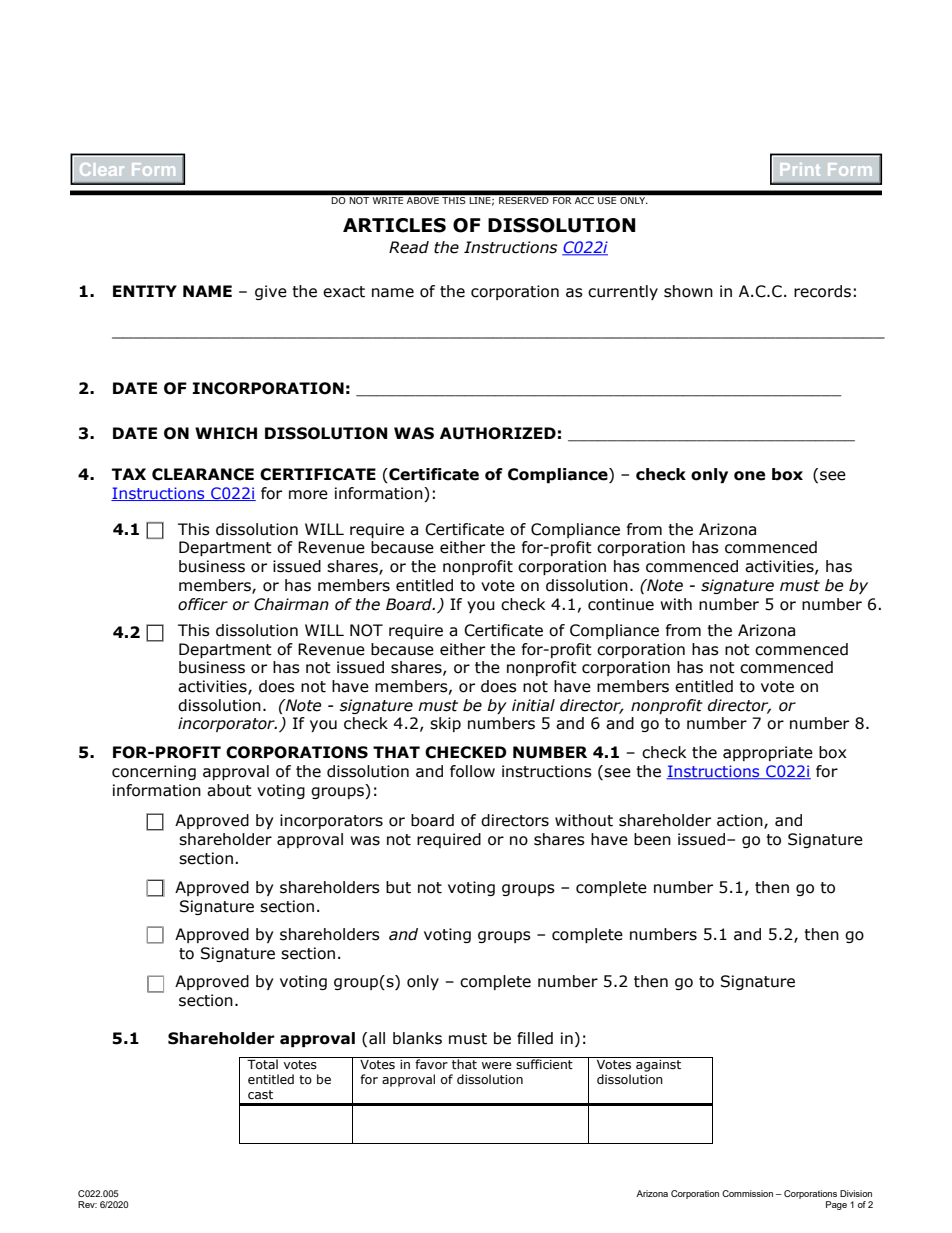  Describe the element at coordinates (203, 604) in the screenshot. I see `officer` at that location.
